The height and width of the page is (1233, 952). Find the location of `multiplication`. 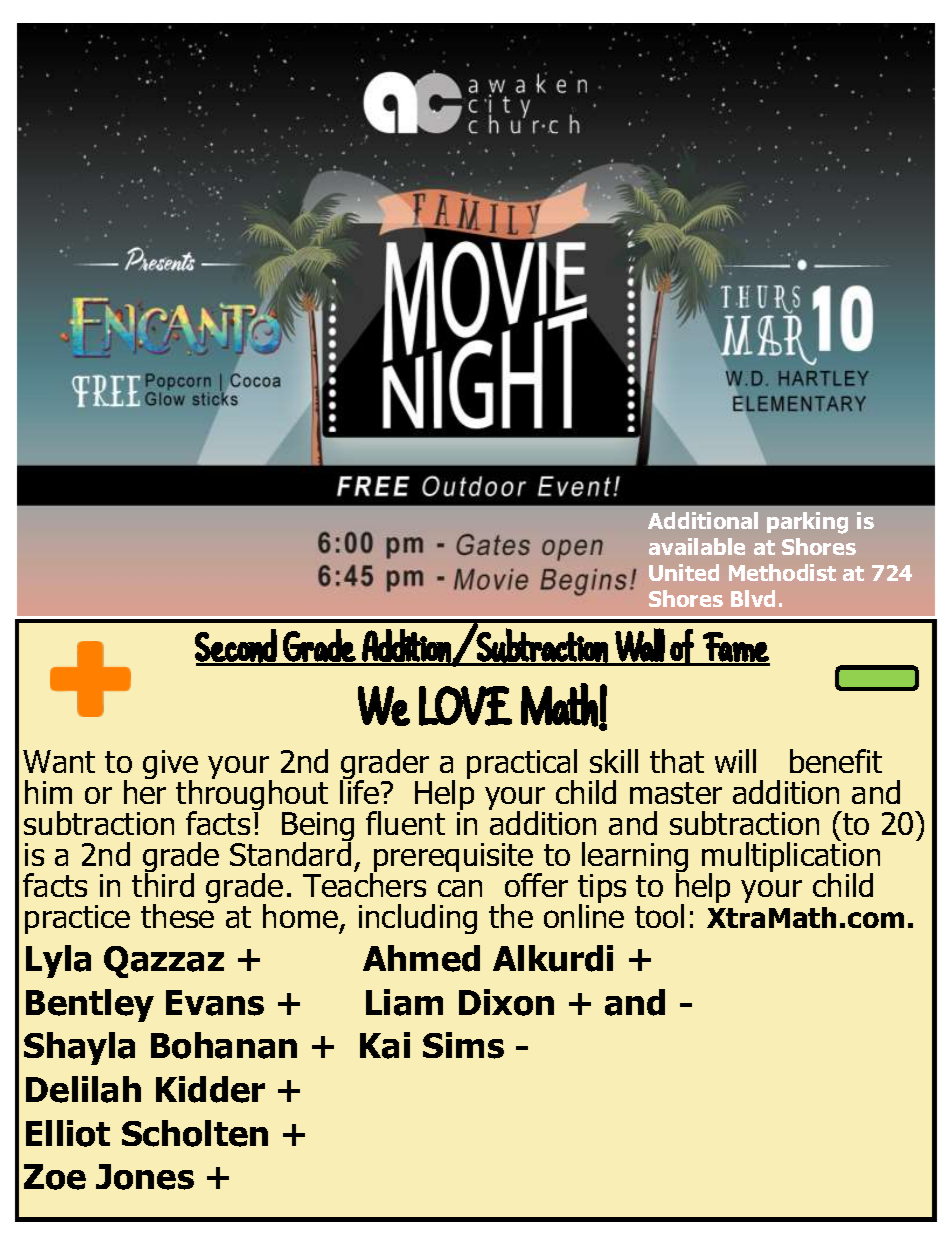

multiplication is located at coordinates (791, 857).
